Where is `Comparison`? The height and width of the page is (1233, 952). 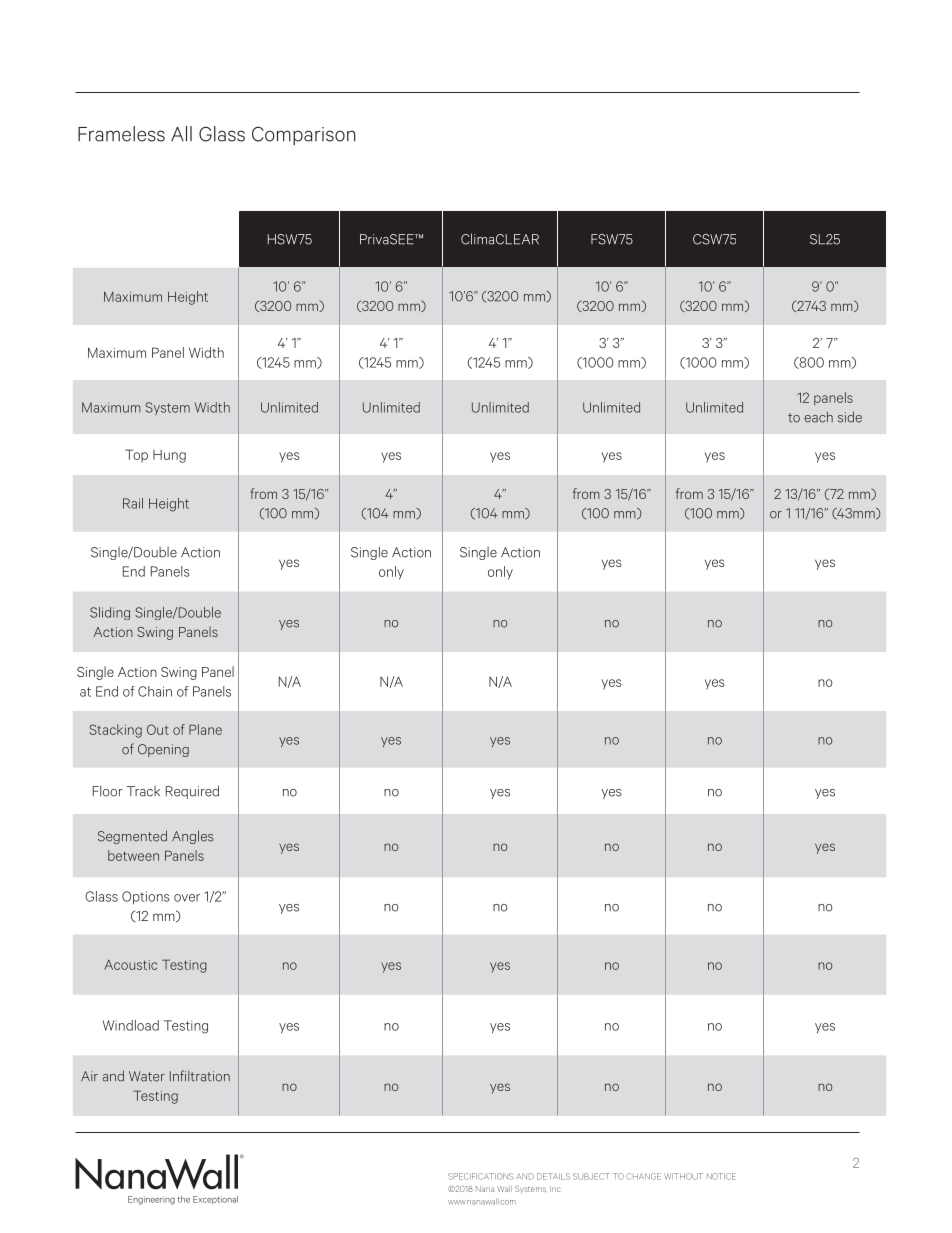
Comparison is located at coordinates (304, 135).
